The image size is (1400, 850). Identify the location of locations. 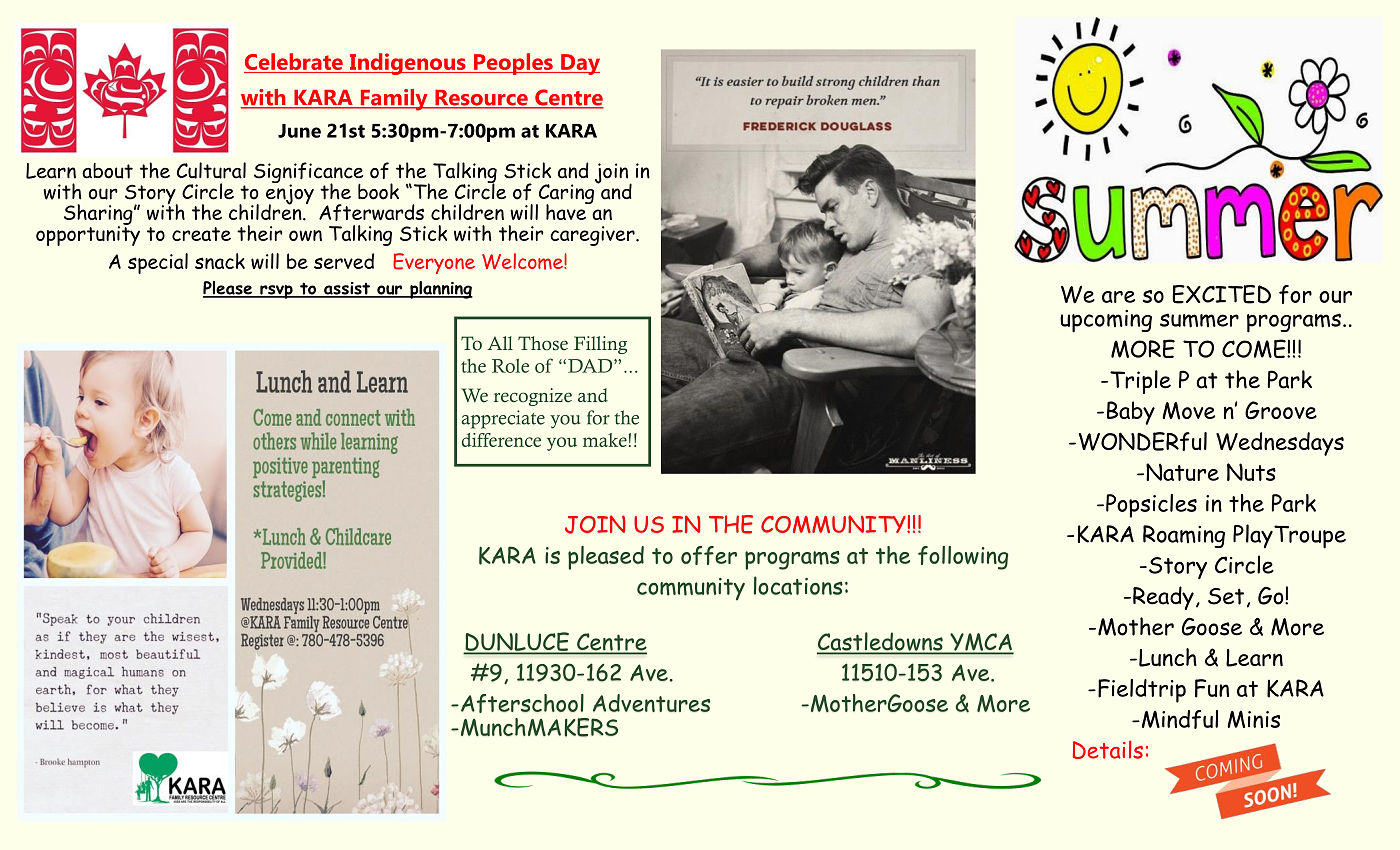
(798, 585).
